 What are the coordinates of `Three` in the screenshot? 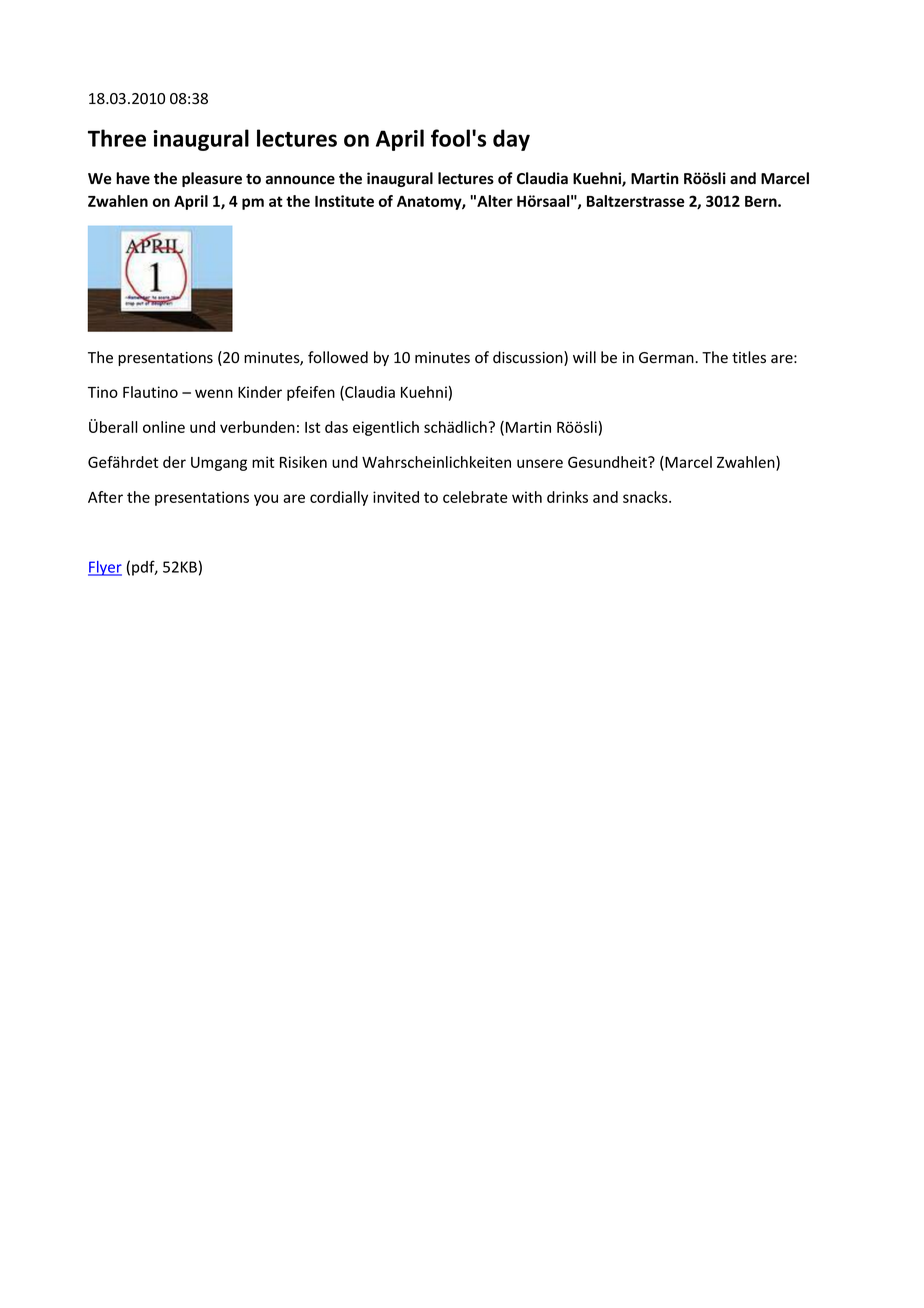 It's located at (117, 138).
